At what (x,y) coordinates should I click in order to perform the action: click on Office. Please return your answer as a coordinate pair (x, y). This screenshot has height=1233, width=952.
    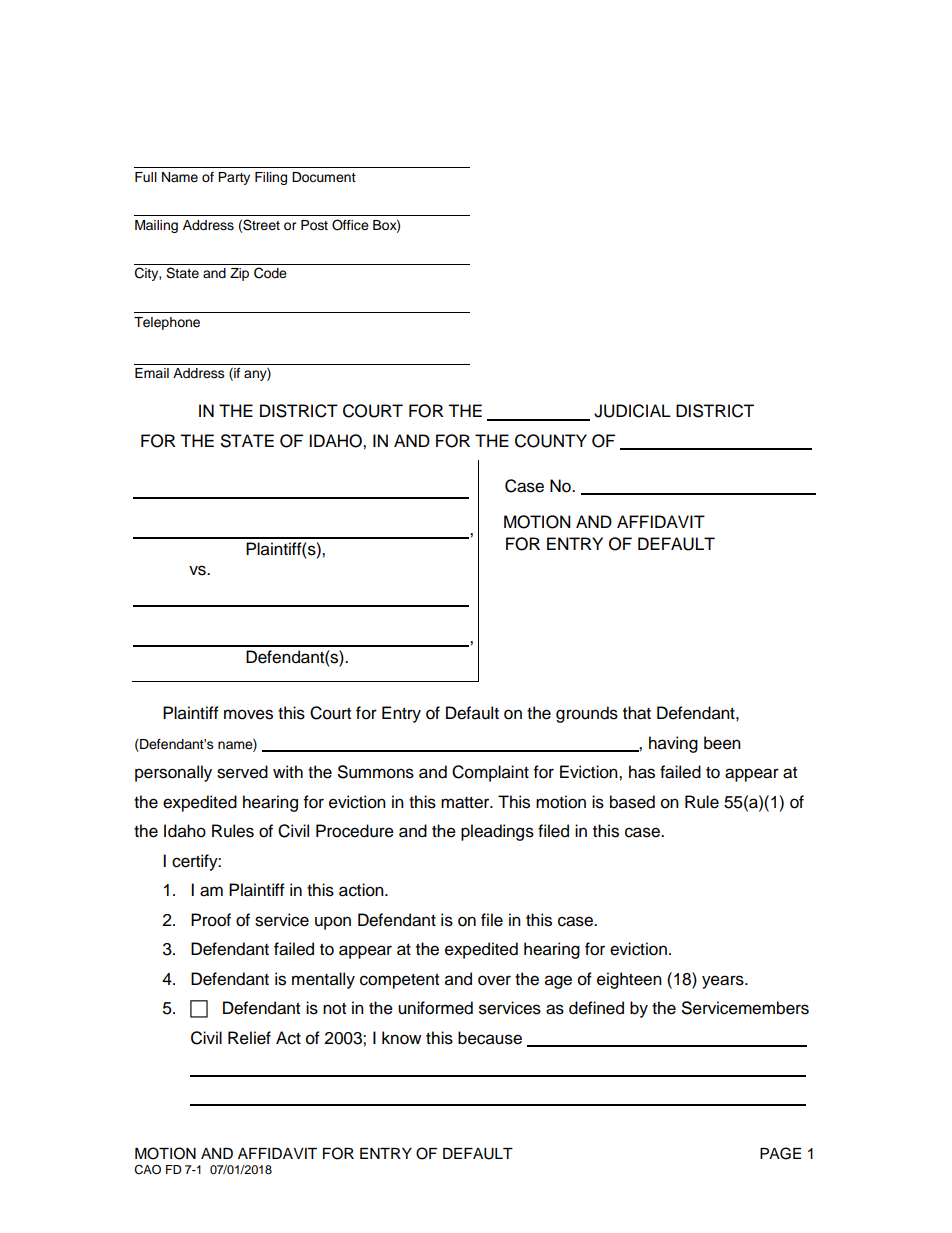
    Looking at the image, I should click on (350, 225).
